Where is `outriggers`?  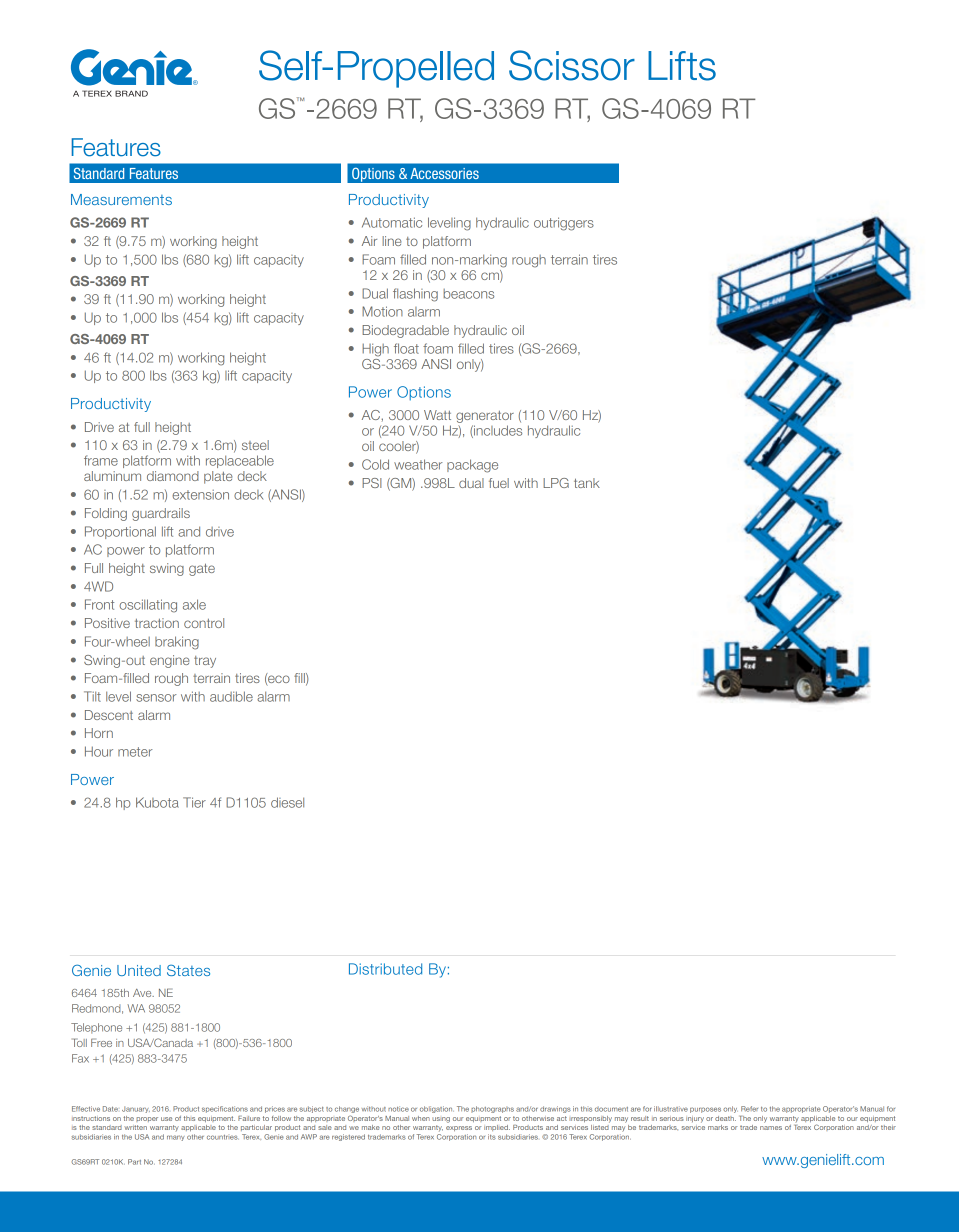
outriggers is located at coordinates (564, 224).
